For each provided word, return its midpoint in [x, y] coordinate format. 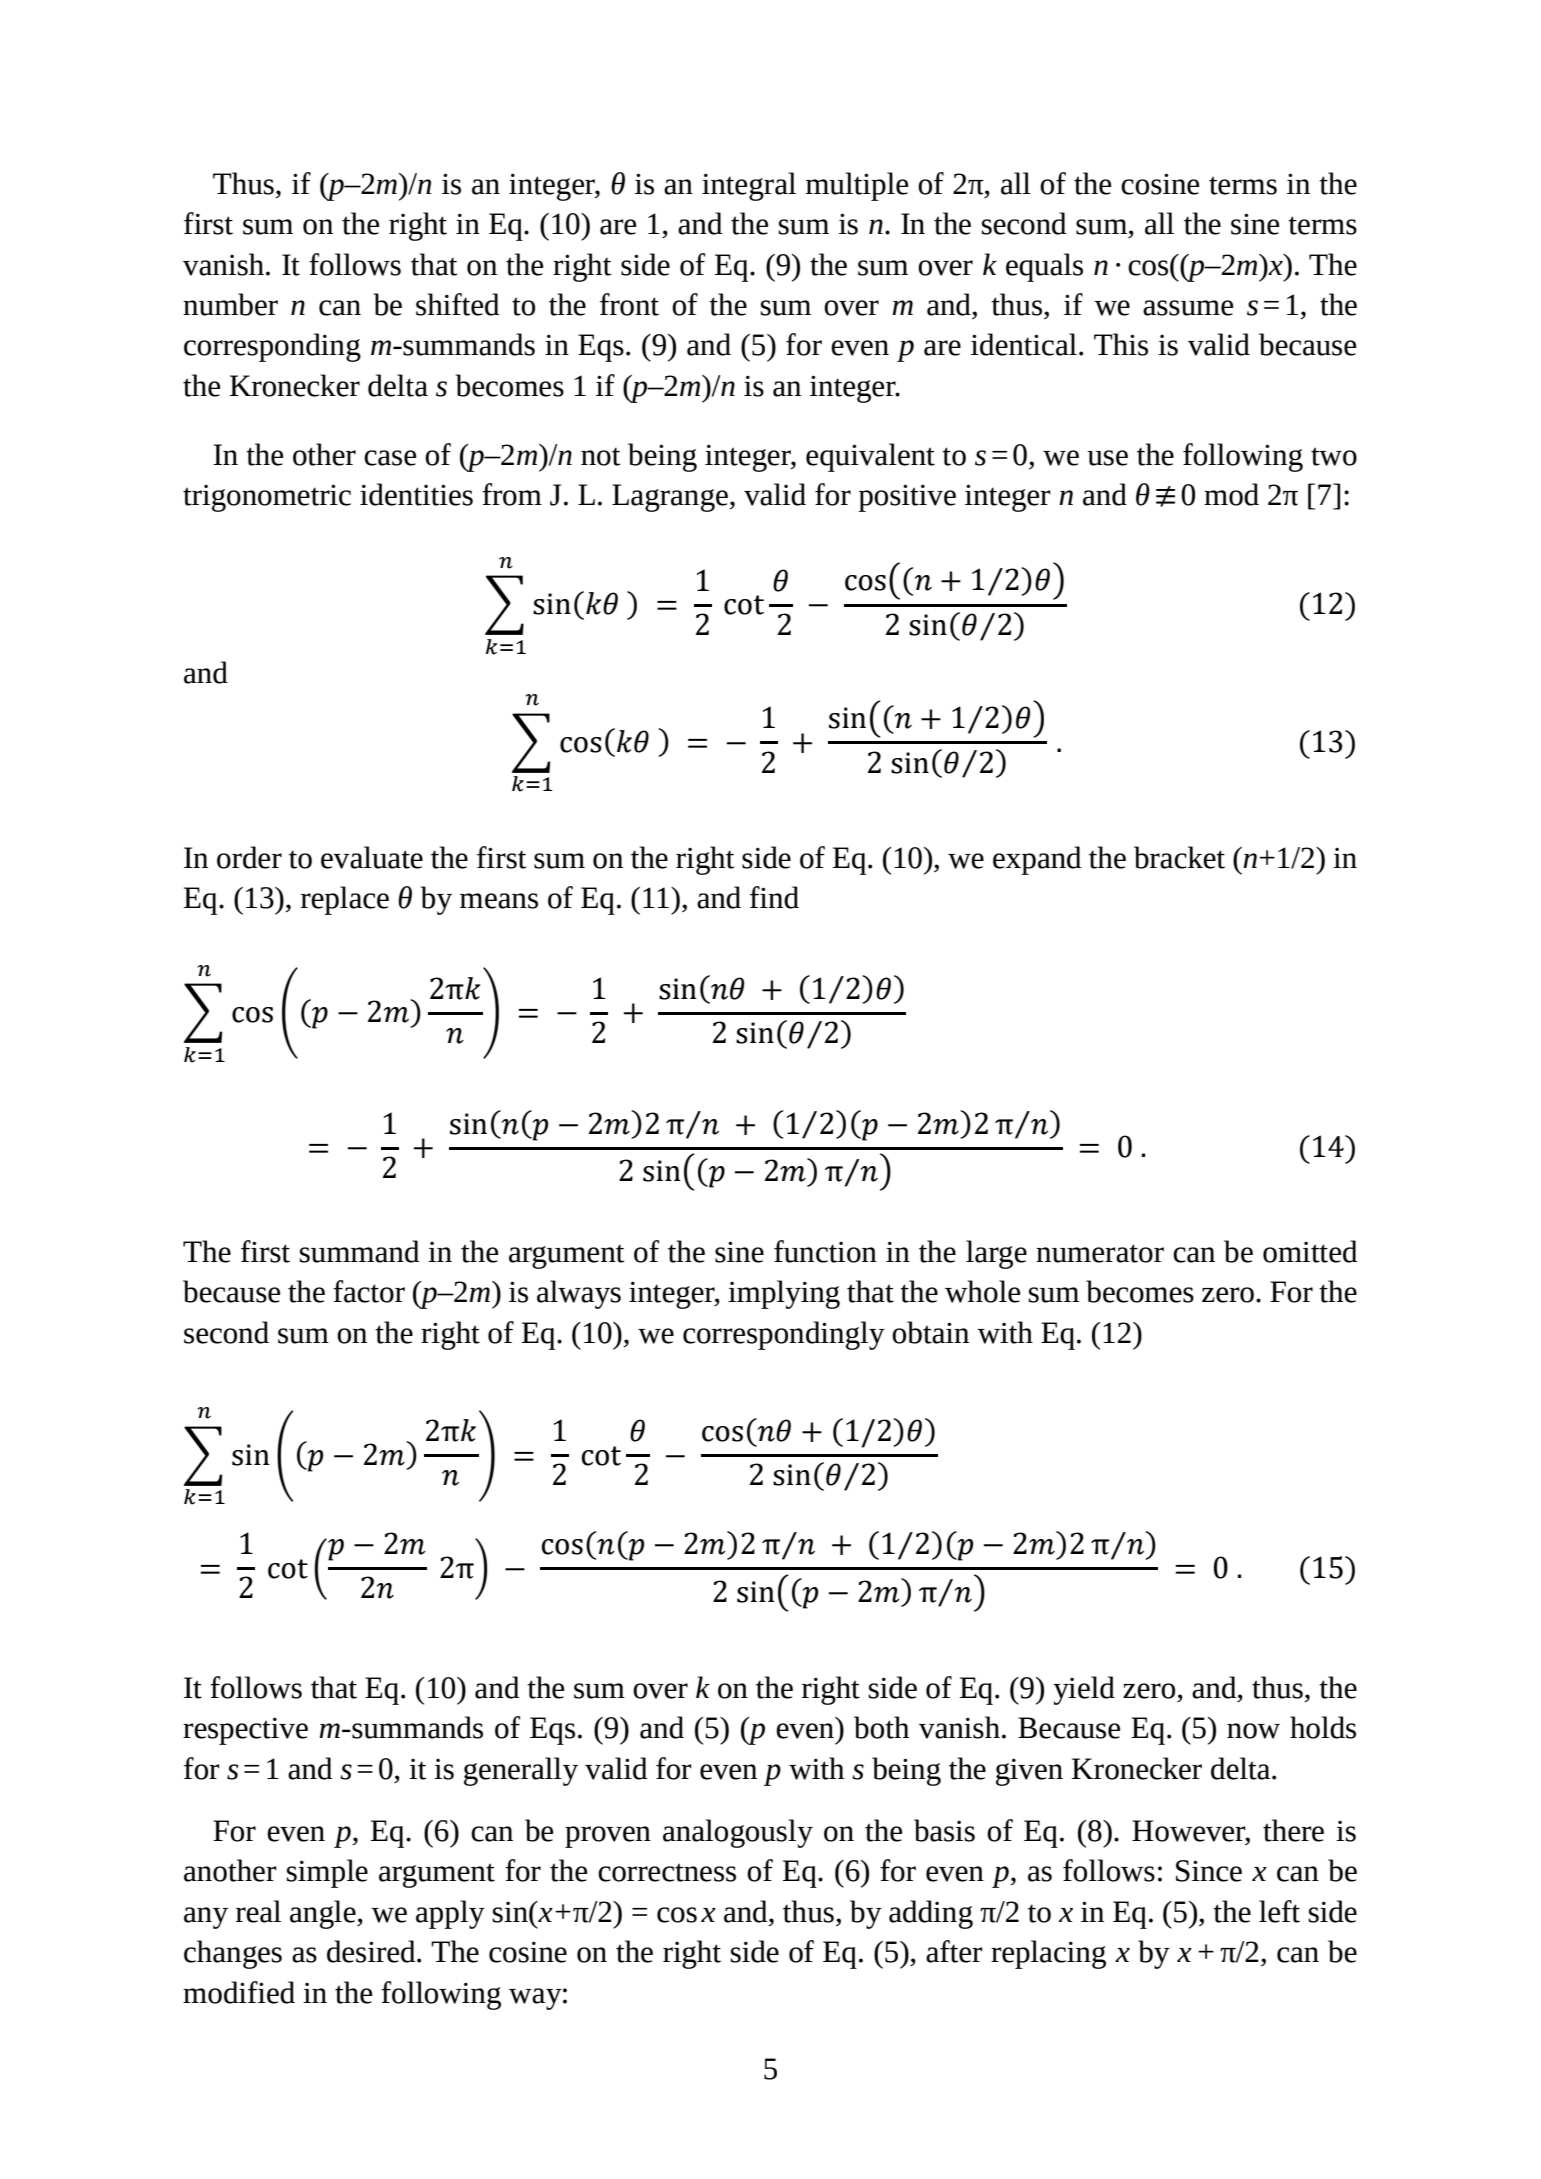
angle [324, 1914]
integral [749, 186]
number [230, 304]
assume [1188, 308]
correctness [667, 1872]
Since [1209, 1871]
